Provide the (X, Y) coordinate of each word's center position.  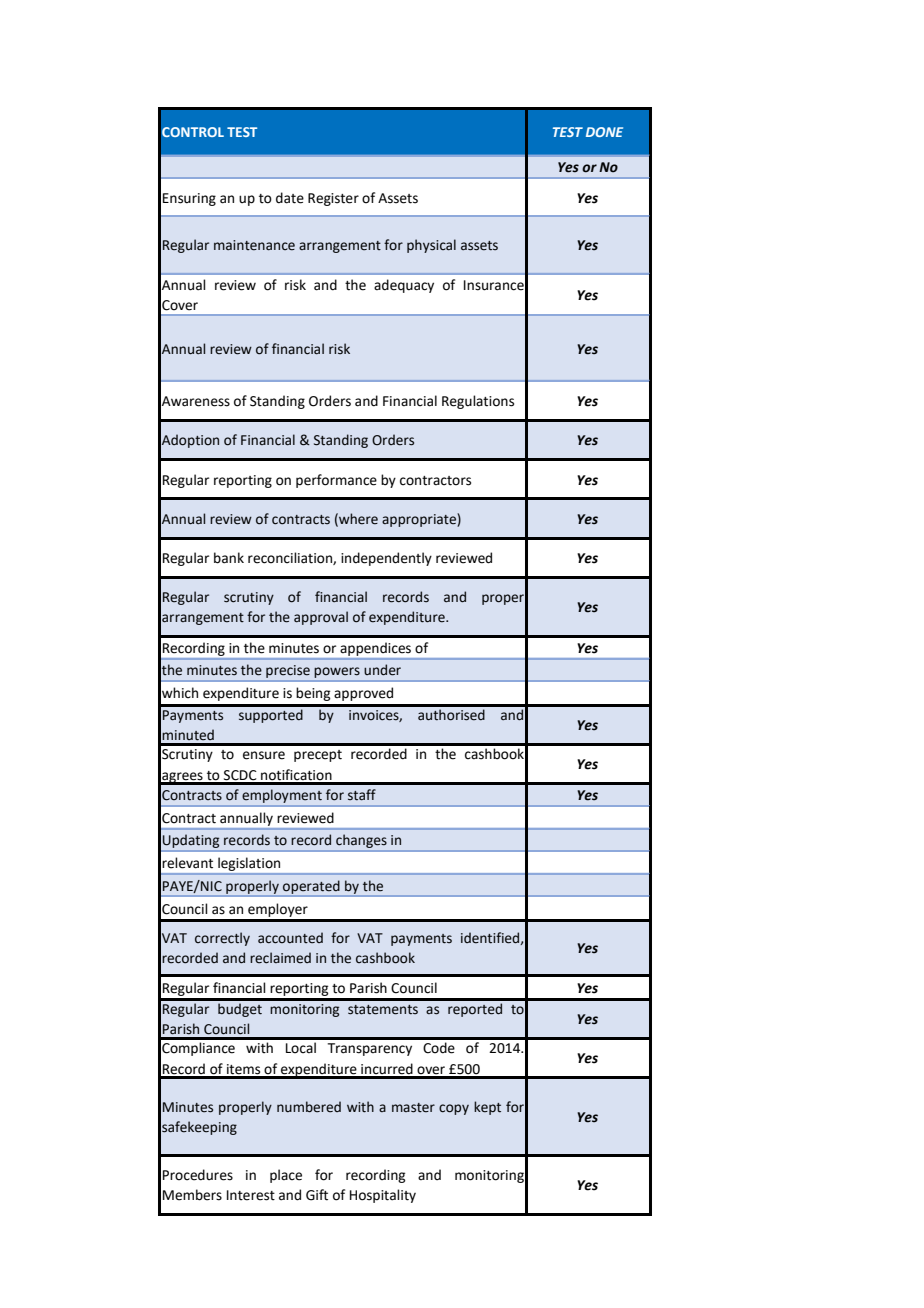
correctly (222, 939)
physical (431, 246)
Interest (251, 1195)
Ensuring (189, 199)
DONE (604, 132)
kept (487, 1108)
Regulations (478, 402)
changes (361, 842)
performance (336, 481)
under (382, 670)
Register (333, 199)
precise (288, 673)
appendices (376, 649)
